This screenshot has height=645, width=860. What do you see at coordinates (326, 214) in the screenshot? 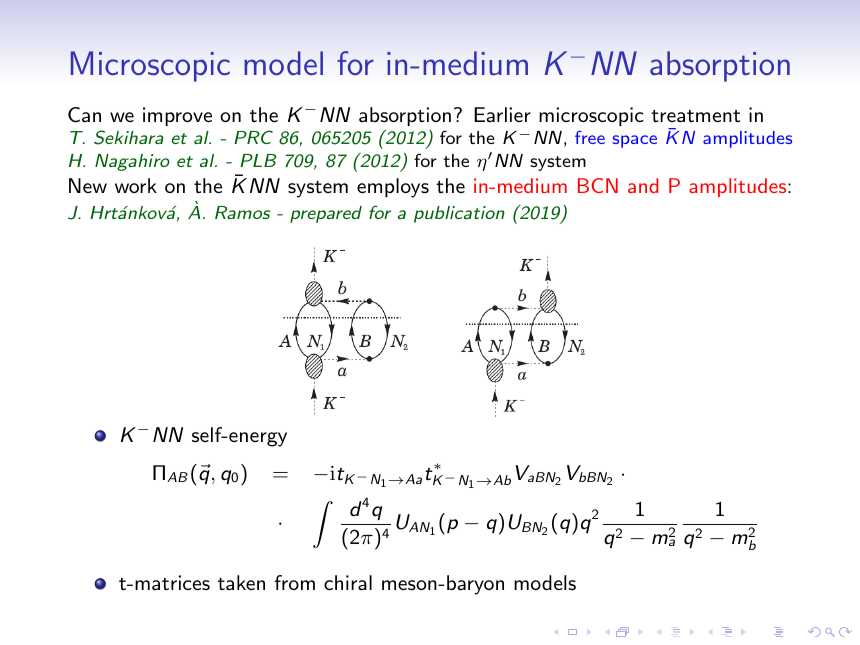
I see `prepared` at bounding box center [326, 214].
